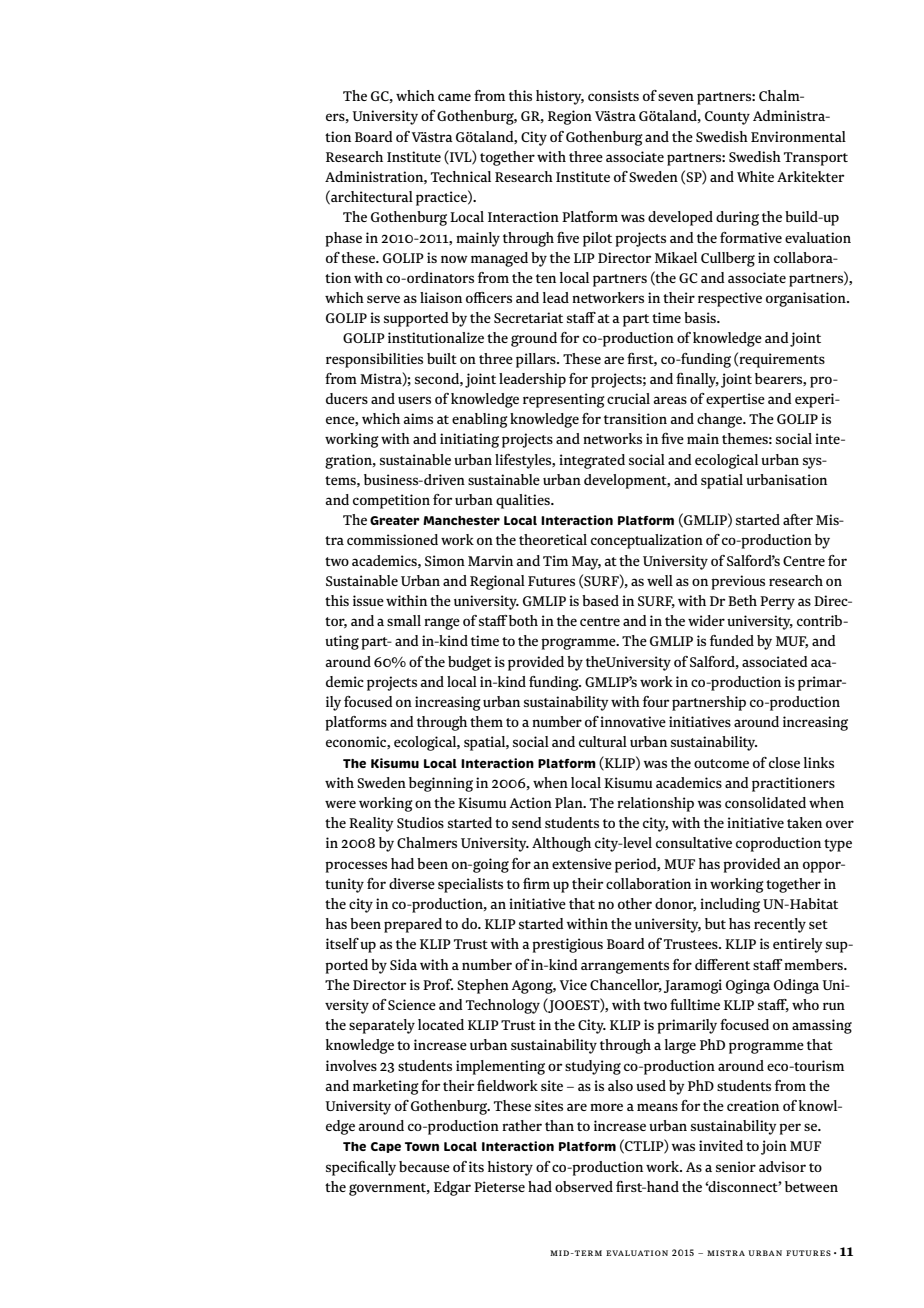  I want to click on consolidated, so click(765, 802).
